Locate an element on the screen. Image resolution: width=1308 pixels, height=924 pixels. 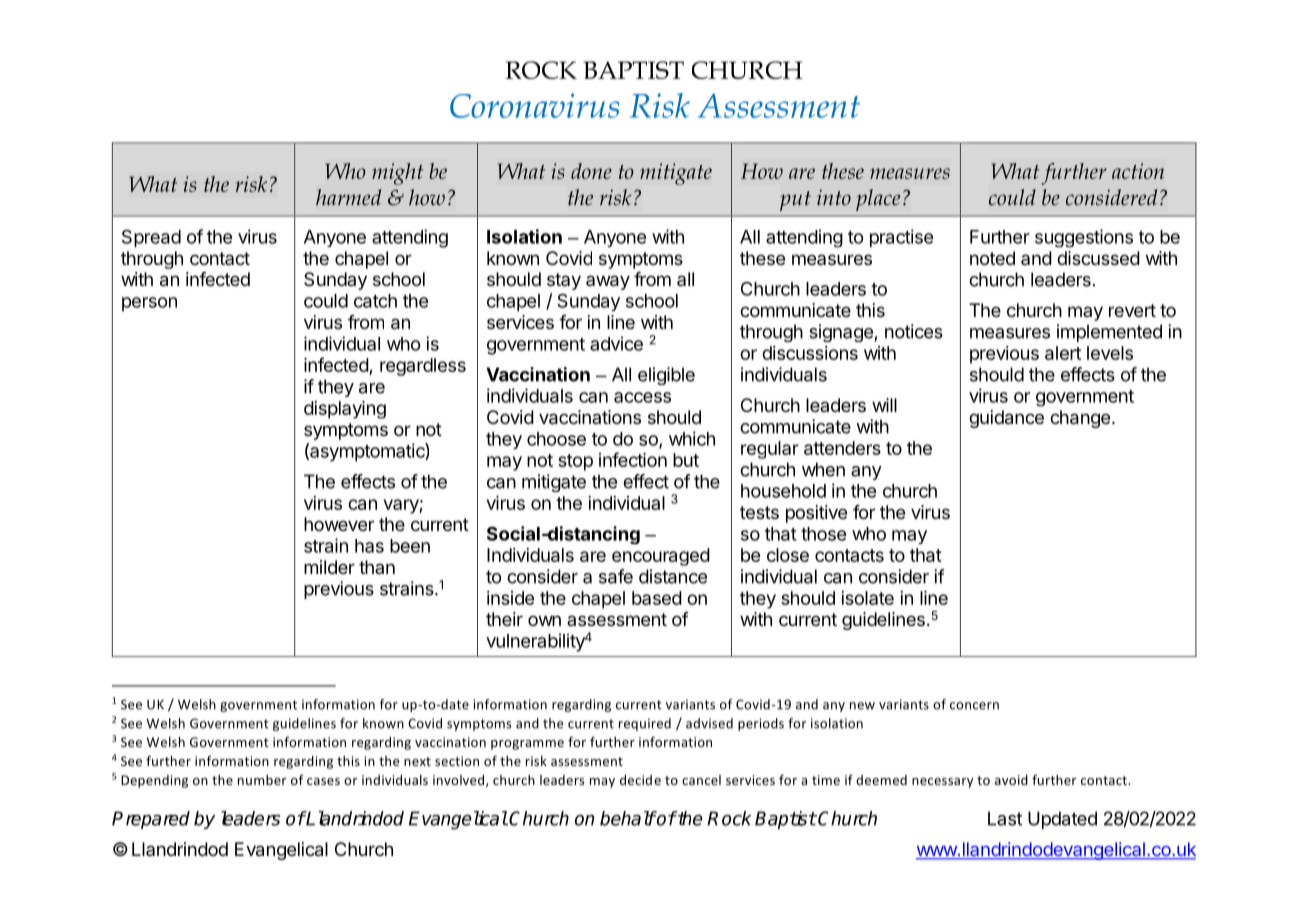
number is located at coordinates (262, 780).
